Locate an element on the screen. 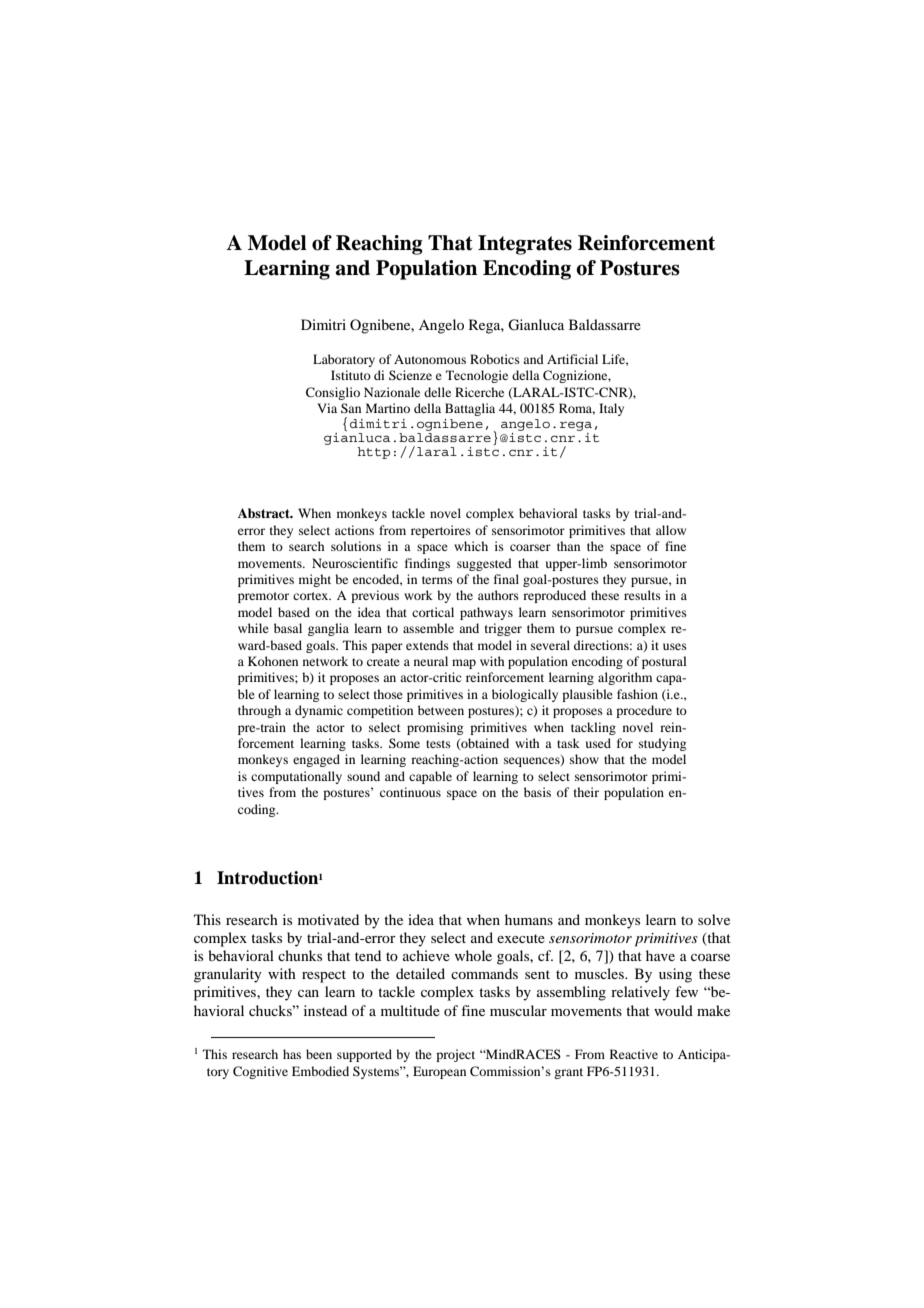  Artificial is located at coordinates (572, 359).
